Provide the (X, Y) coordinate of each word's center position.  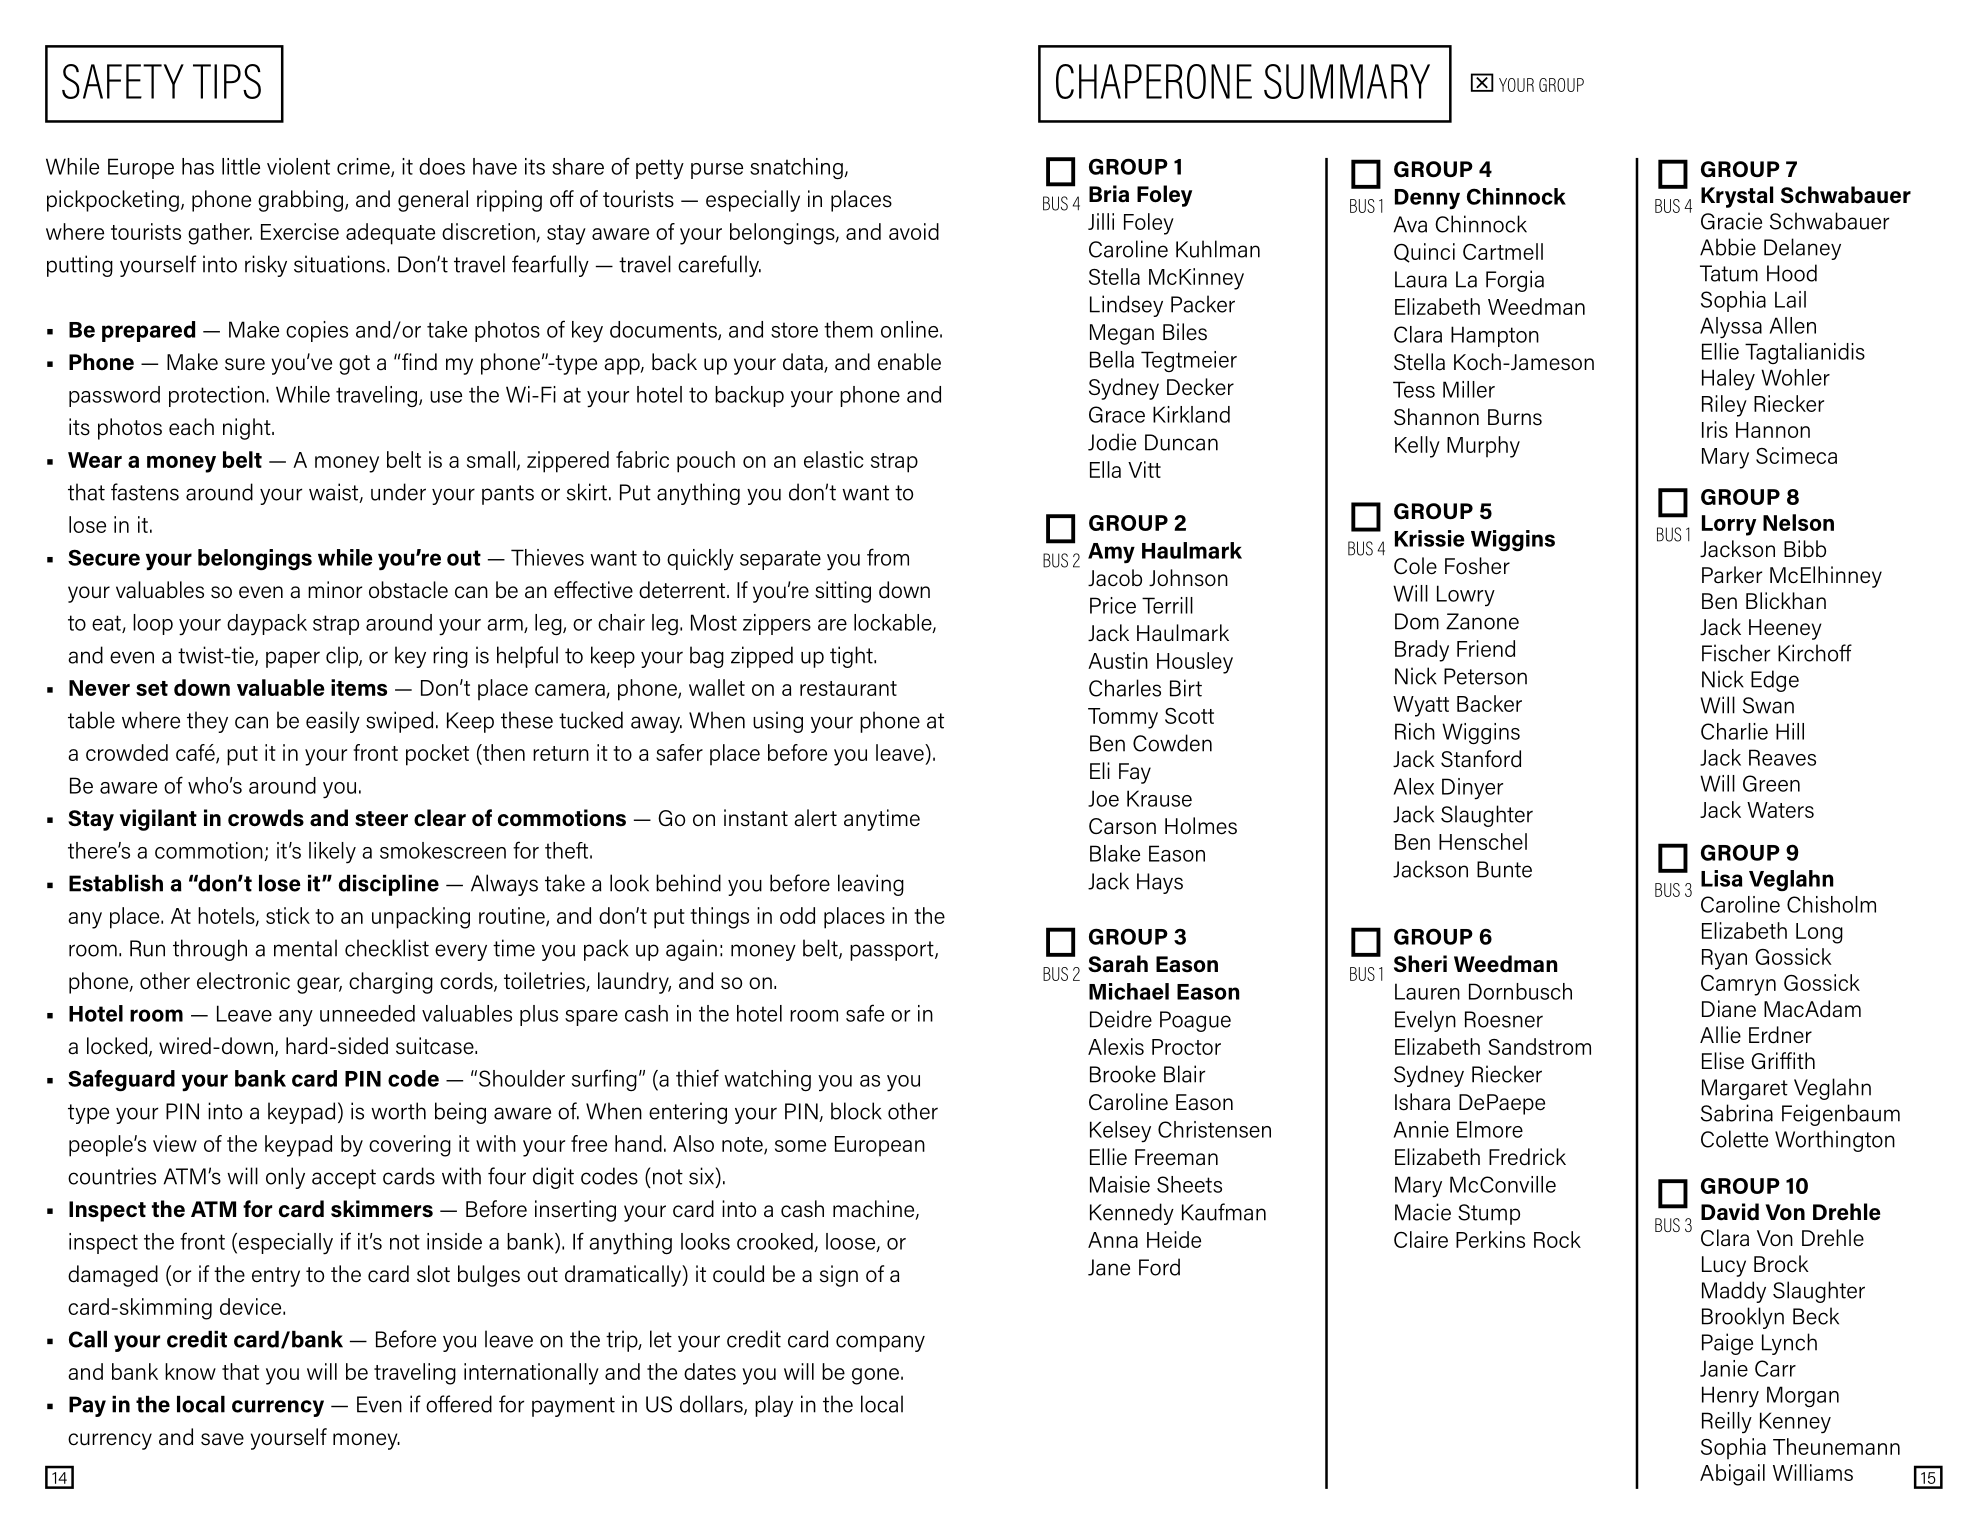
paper (293, 659)
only (285, 1178)
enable (909, 362)
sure (245, 364)
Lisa (1722, 878)
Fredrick (1527, 1157)
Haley (1728, 380)
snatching (797, 169)
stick (288, 915)
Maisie (1120, 1184)
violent (298, 166)
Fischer (1736, 653)
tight (852, 657)
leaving (871, 885)
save (222, 1439)
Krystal (1737, 197)
